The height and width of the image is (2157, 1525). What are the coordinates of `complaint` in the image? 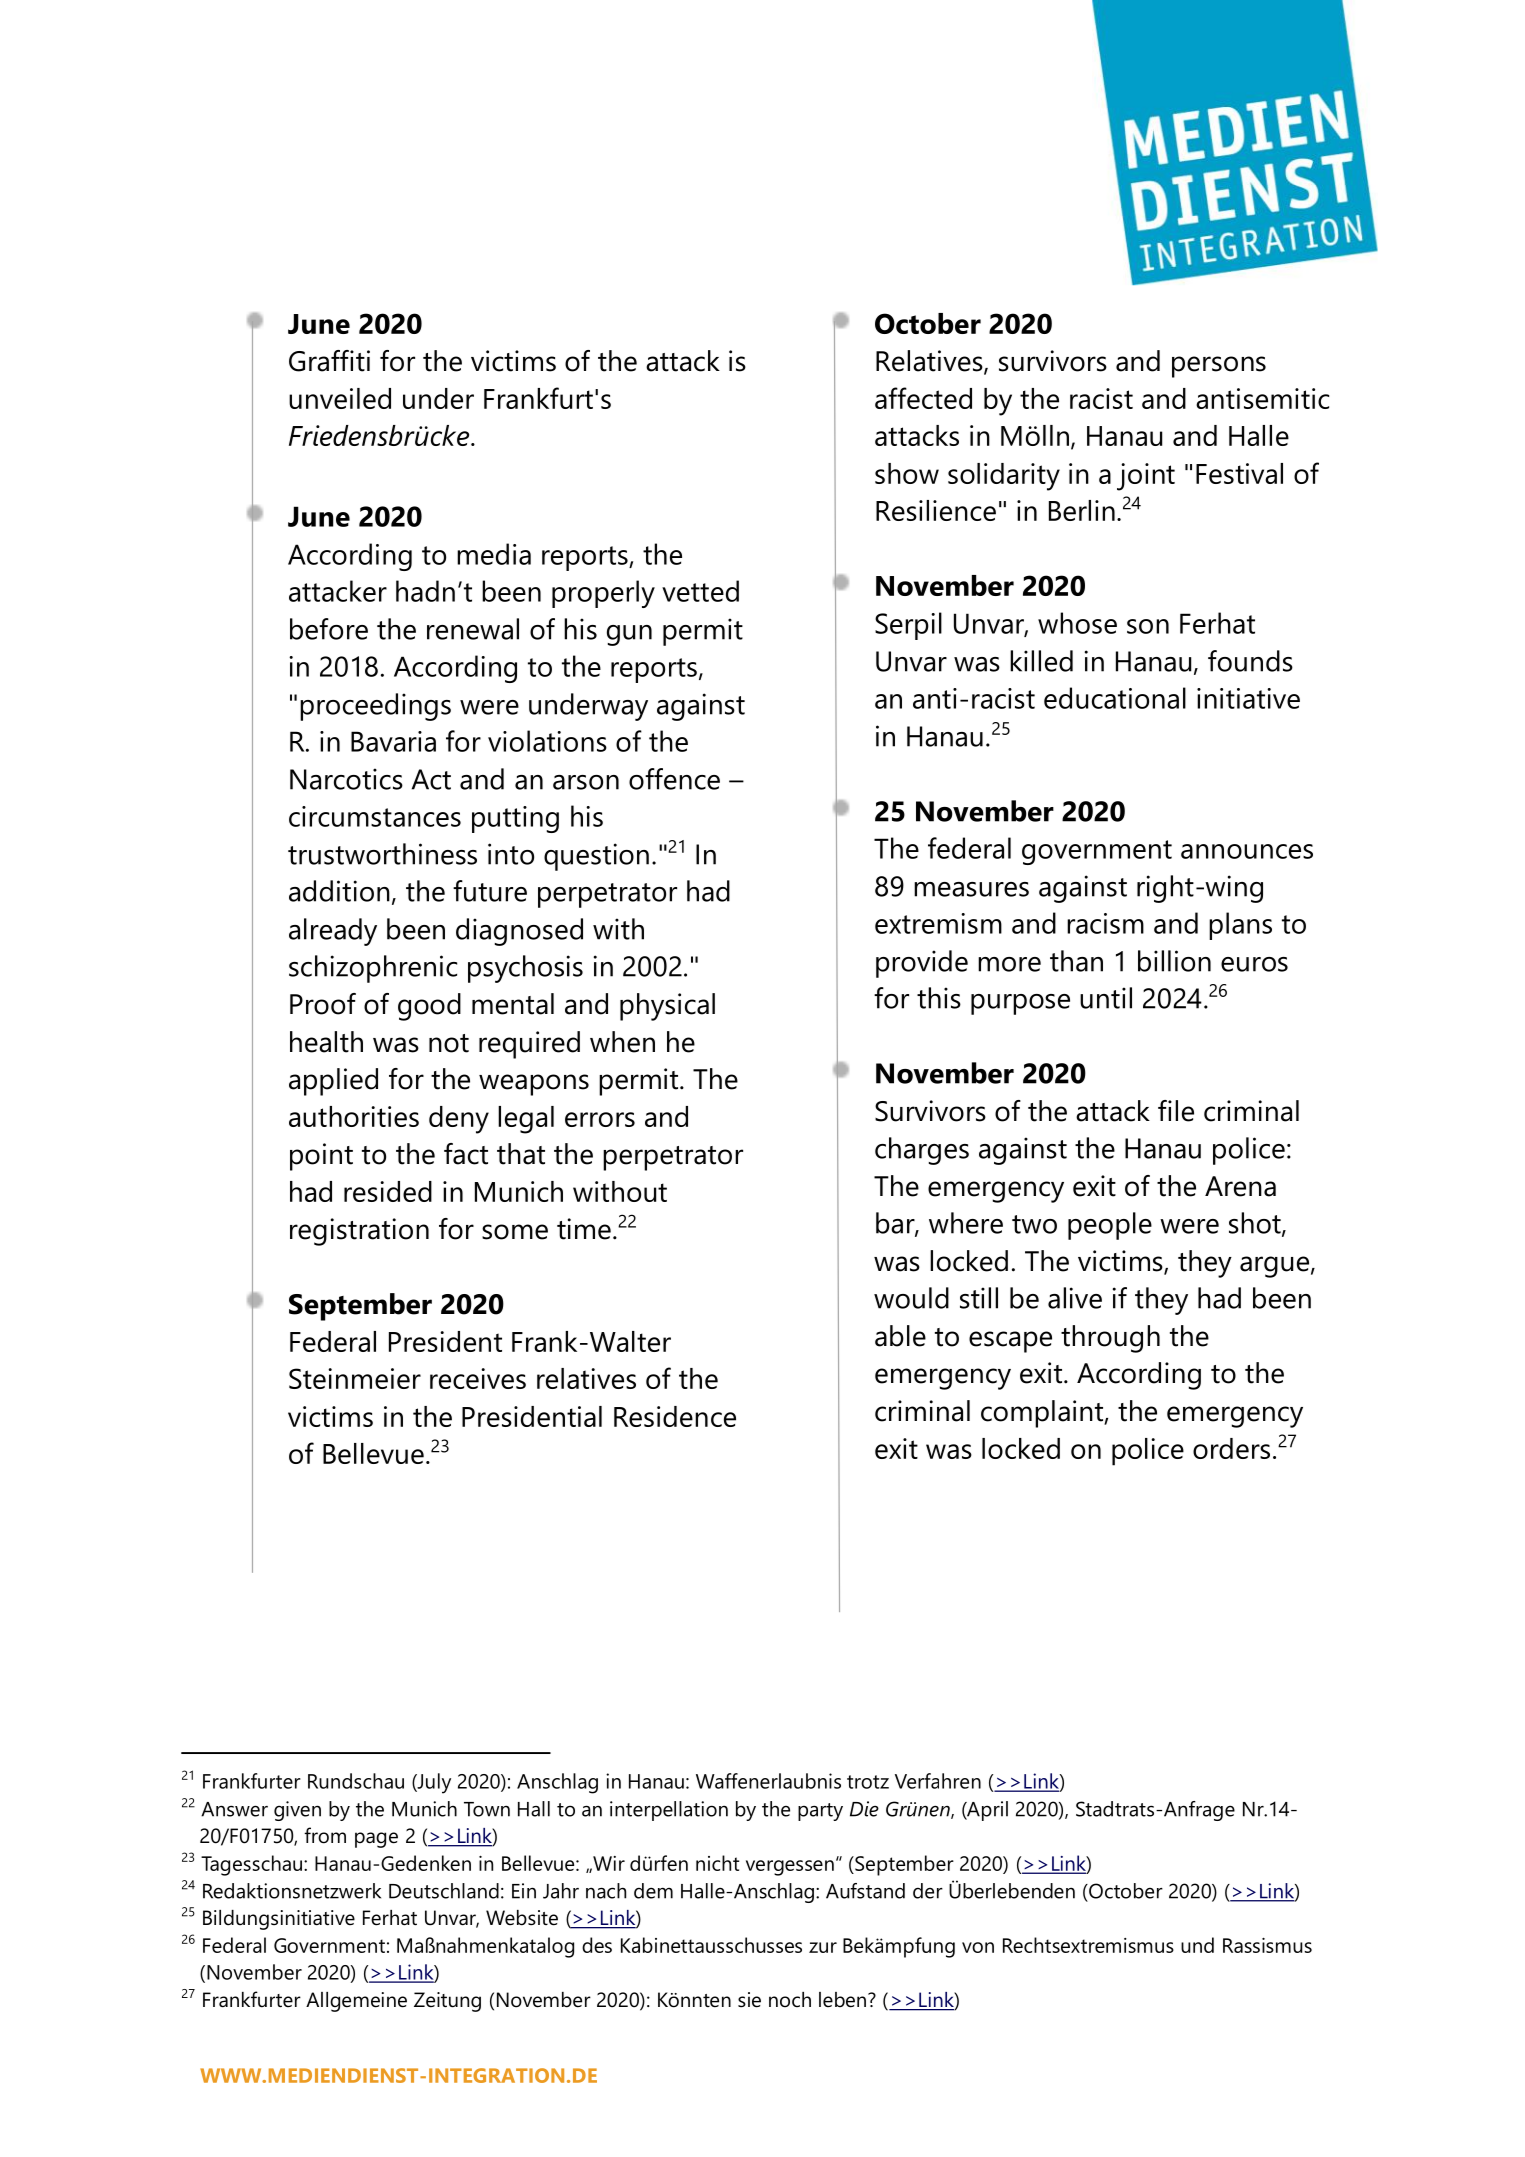 It's located at (1043, 1414).
